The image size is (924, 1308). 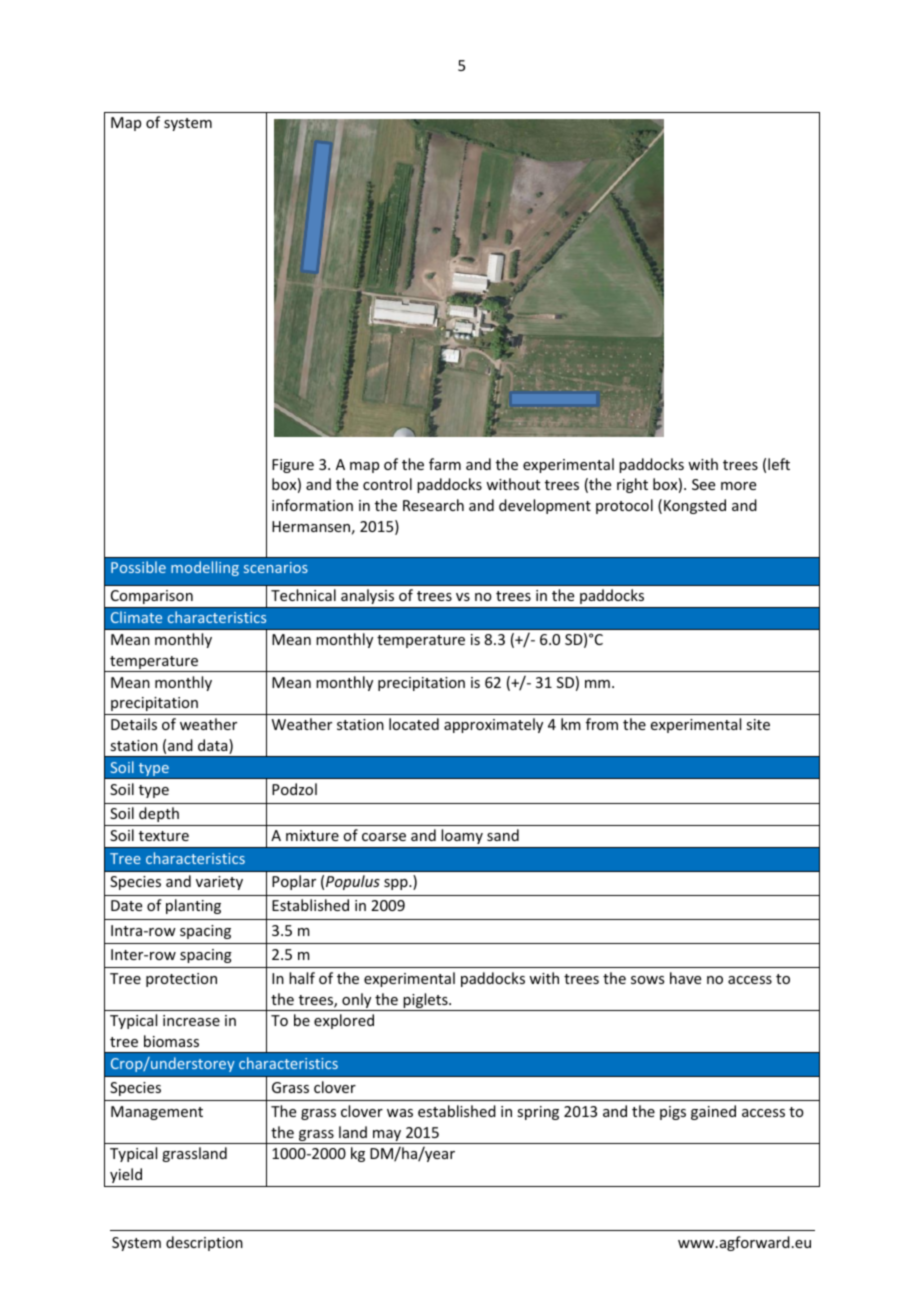 What do you see at coordinates (414, 724) in the image?
I see `located` at bounding box center [414, 724].
